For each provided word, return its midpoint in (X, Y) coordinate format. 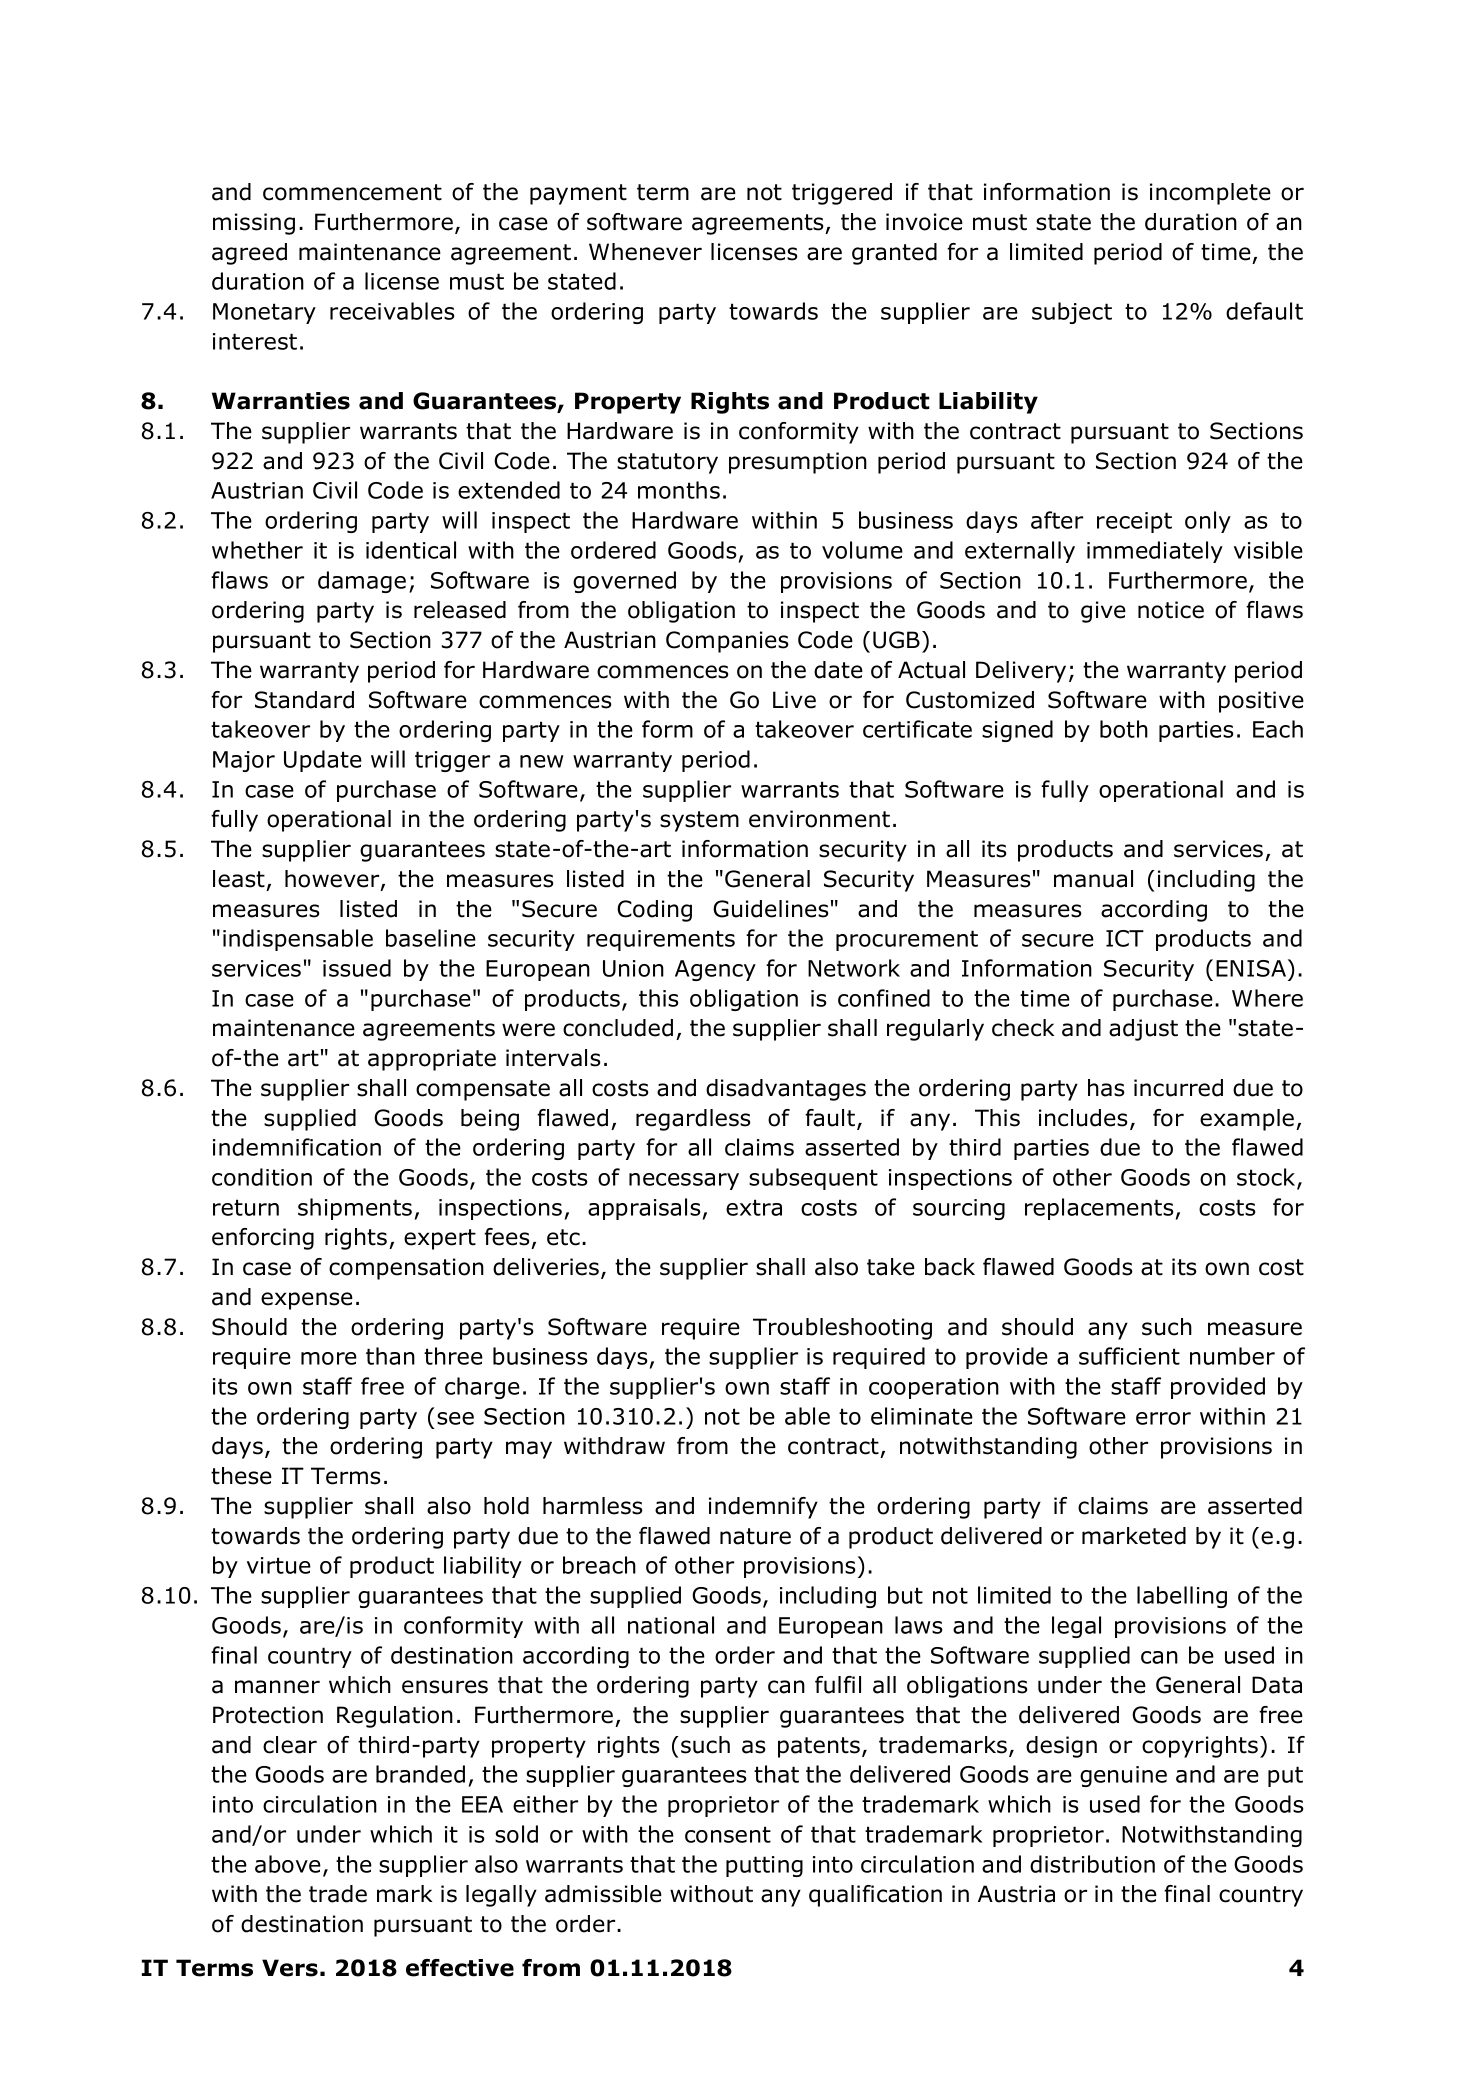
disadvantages (786, 1090)
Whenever (645, 252)
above (288, 1864)
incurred (1178, 1088)
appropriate (432, 1060)
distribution (1092, 1864)
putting (764, 1866)
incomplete (1210, 194)
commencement (352, 192)
